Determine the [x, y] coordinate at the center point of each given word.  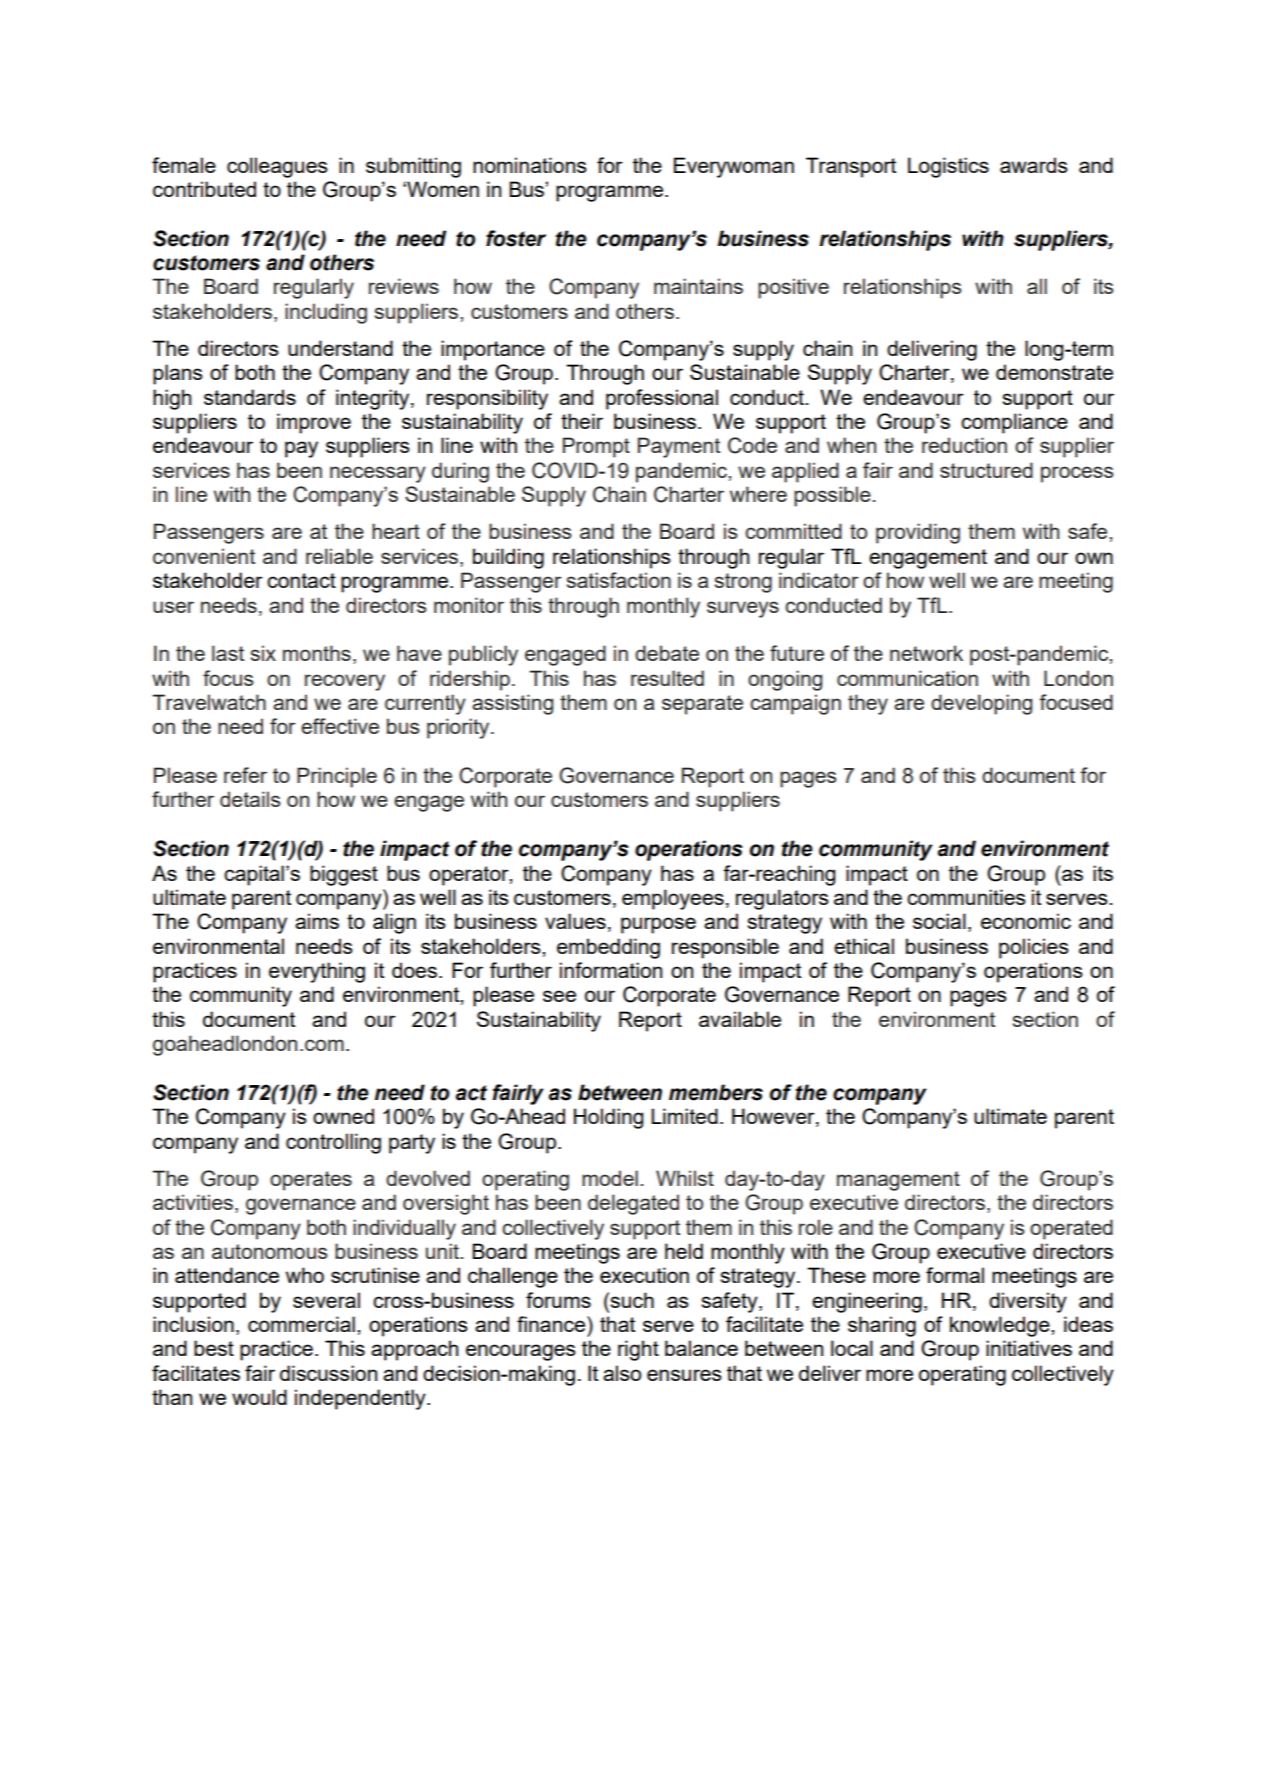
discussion [328, 1373]
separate [702, 705]
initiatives [1029, 1348]
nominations [530, 165]
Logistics [948, 167]
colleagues [277, 167]
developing [981, 704]
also [622, 1373]
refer [245, 775]
